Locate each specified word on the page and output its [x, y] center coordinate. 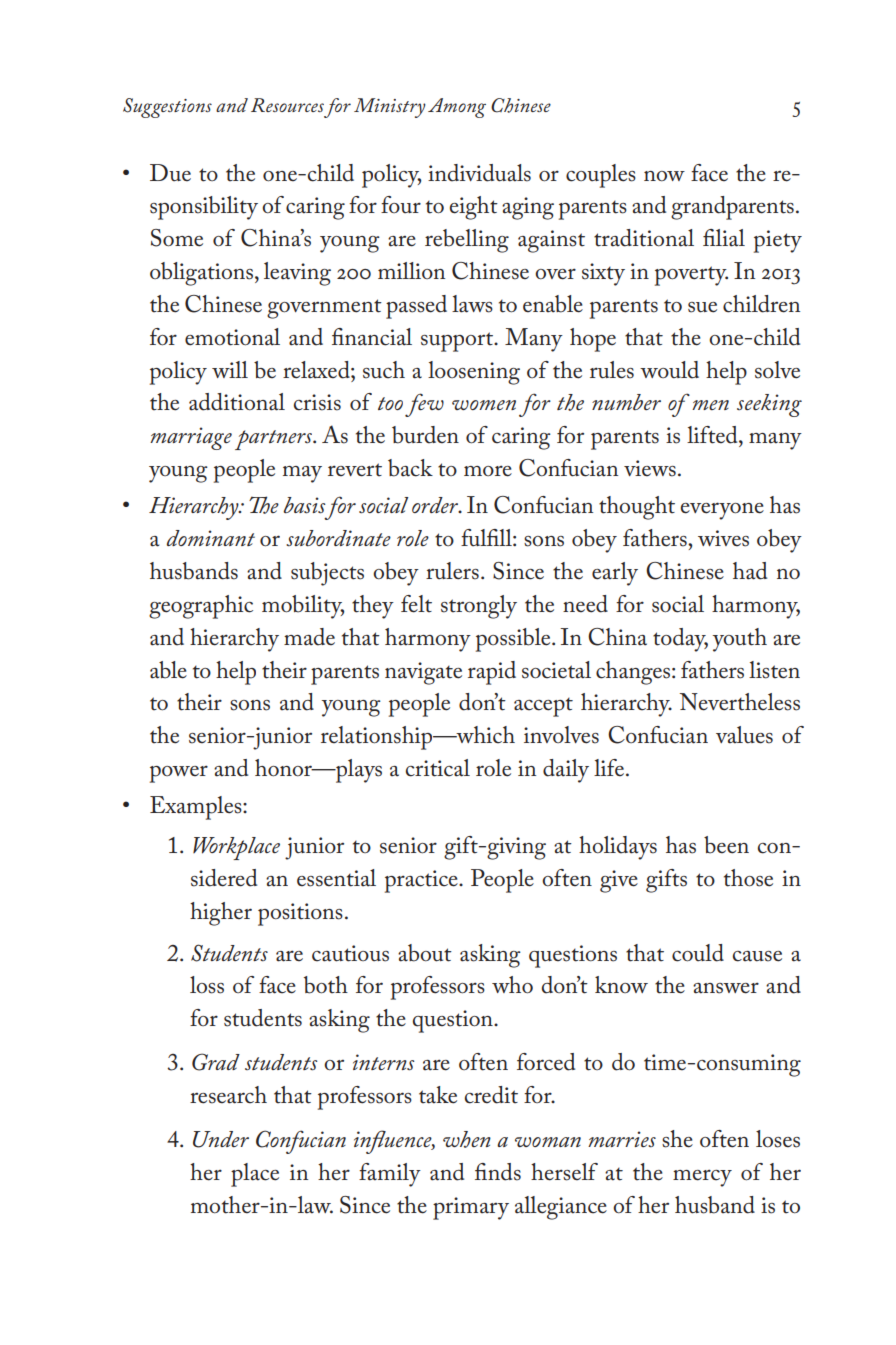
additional [237, 402]
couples [601, 176]
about [425, 953]
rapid [492, 673]
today [680, 640]
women [484, 405]
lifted [713, 435]
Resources [287, 105]
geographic [201, 607]
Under [221, 1139]
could [698, 953]
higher [221, 914]
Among [457, 108]
